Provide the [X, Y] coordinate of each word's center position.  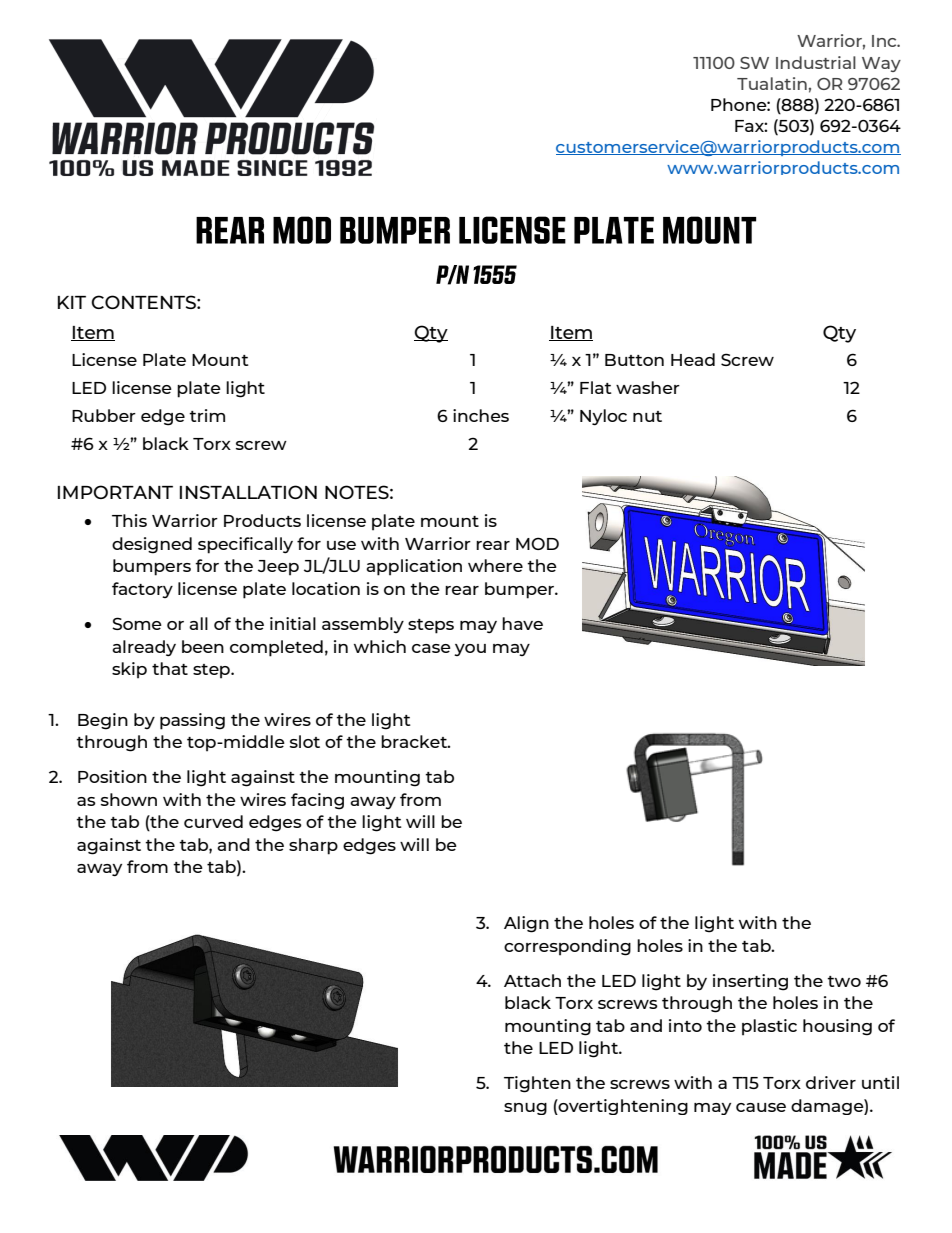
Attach [532, 980]
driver [831, 1082]
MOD [537, 543]
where [495, 565]
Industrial [816, 62]
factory [142, 590]
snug [525, 1109]
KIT [72, 302]
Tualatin [772, 83]
